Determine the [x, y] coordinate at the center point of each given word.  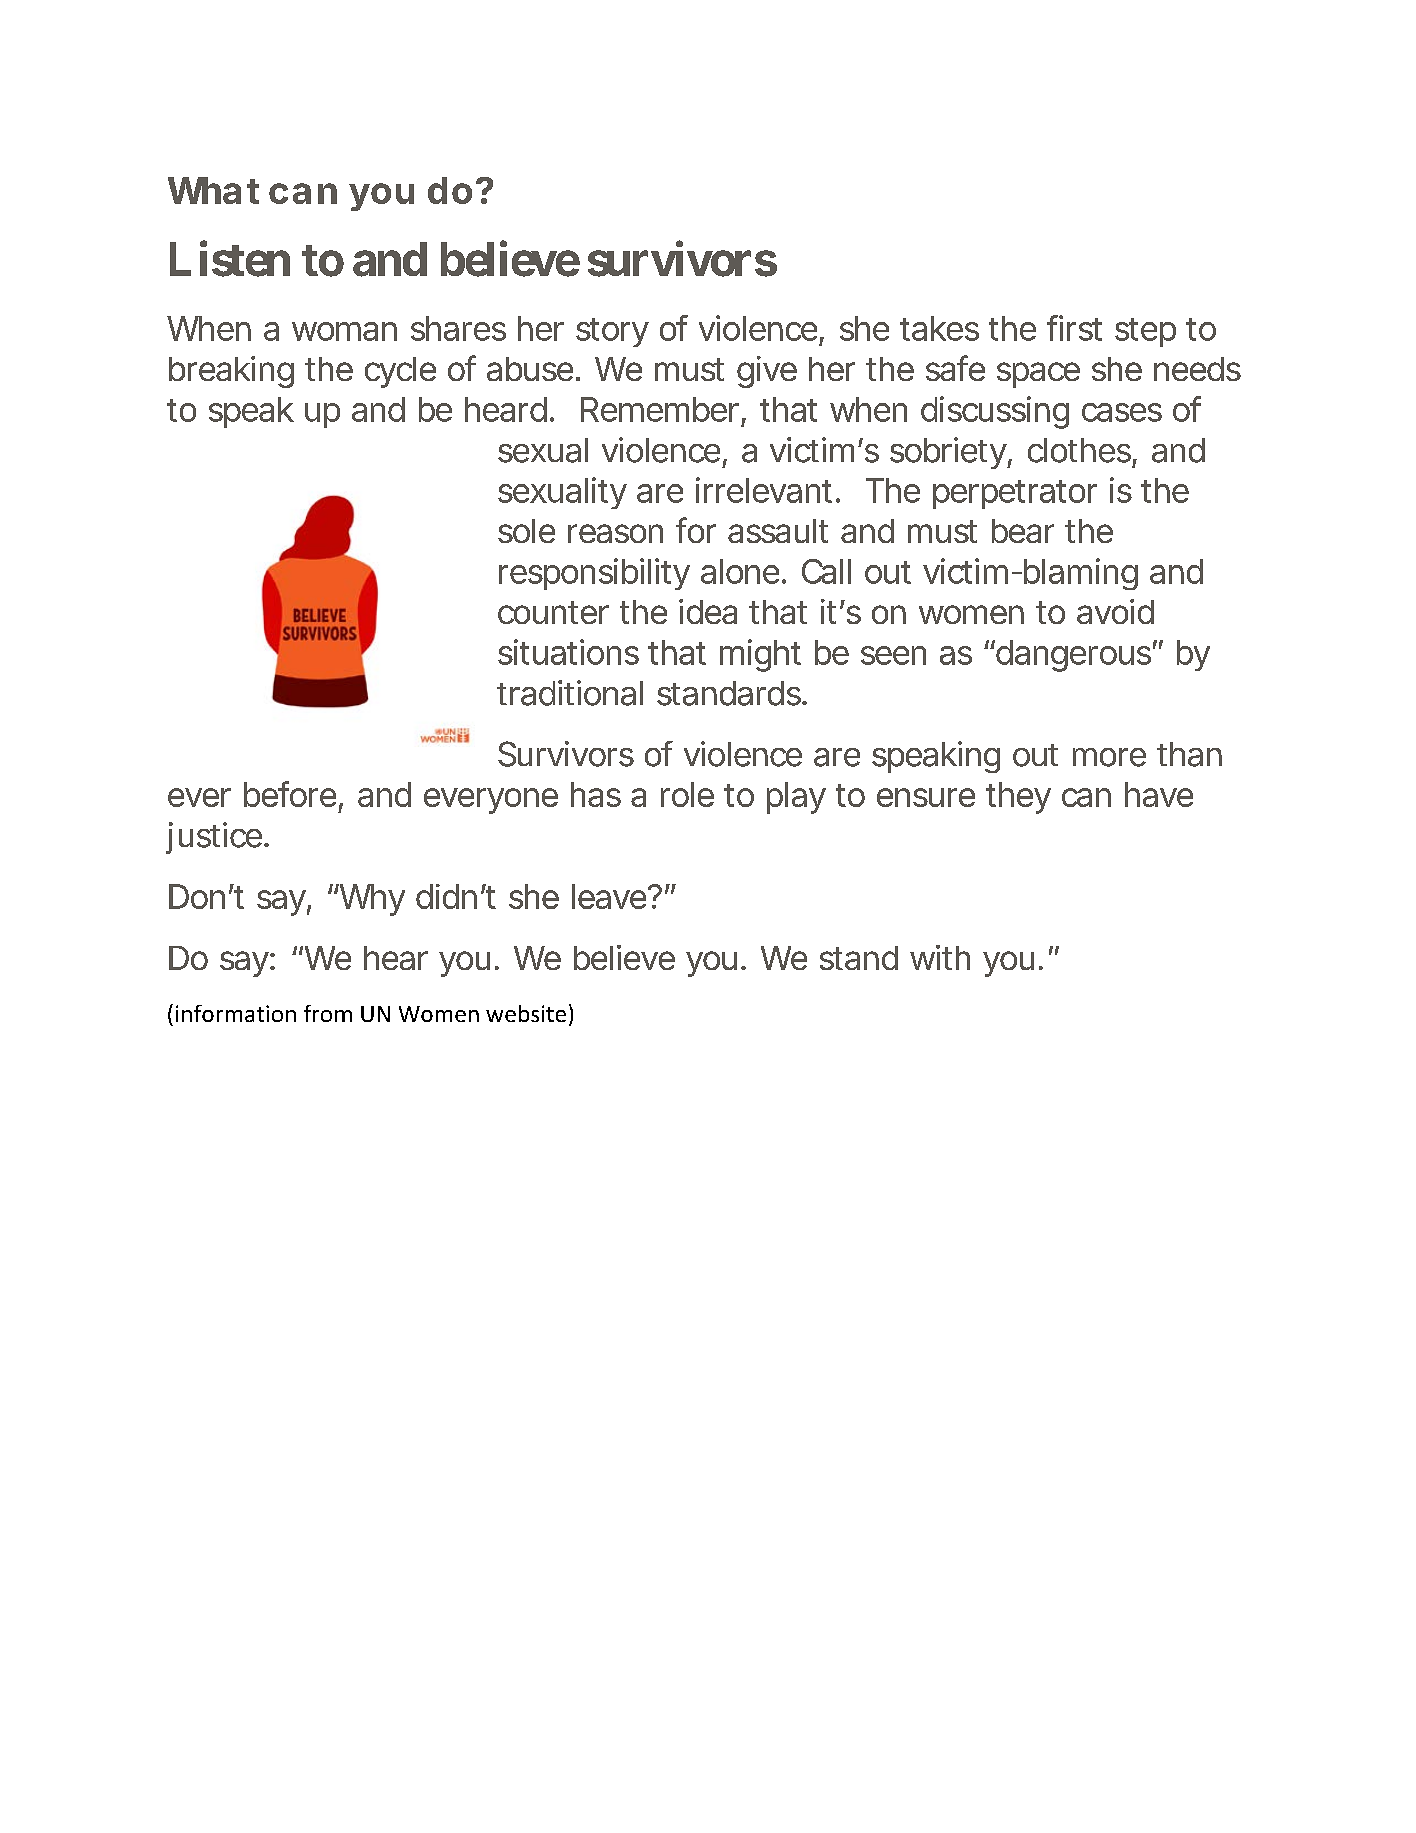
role [687, 794]
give [767, 372]
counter [553, 612]
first [1074, 328]
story [612, 332]
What [213, 190]
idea [708, 611]
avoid [1115, 611]
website [526, 1013]
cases [1122, 412]
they [1018, 798]
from [328, 1013]
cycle [400, 372]
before [290, 794]
